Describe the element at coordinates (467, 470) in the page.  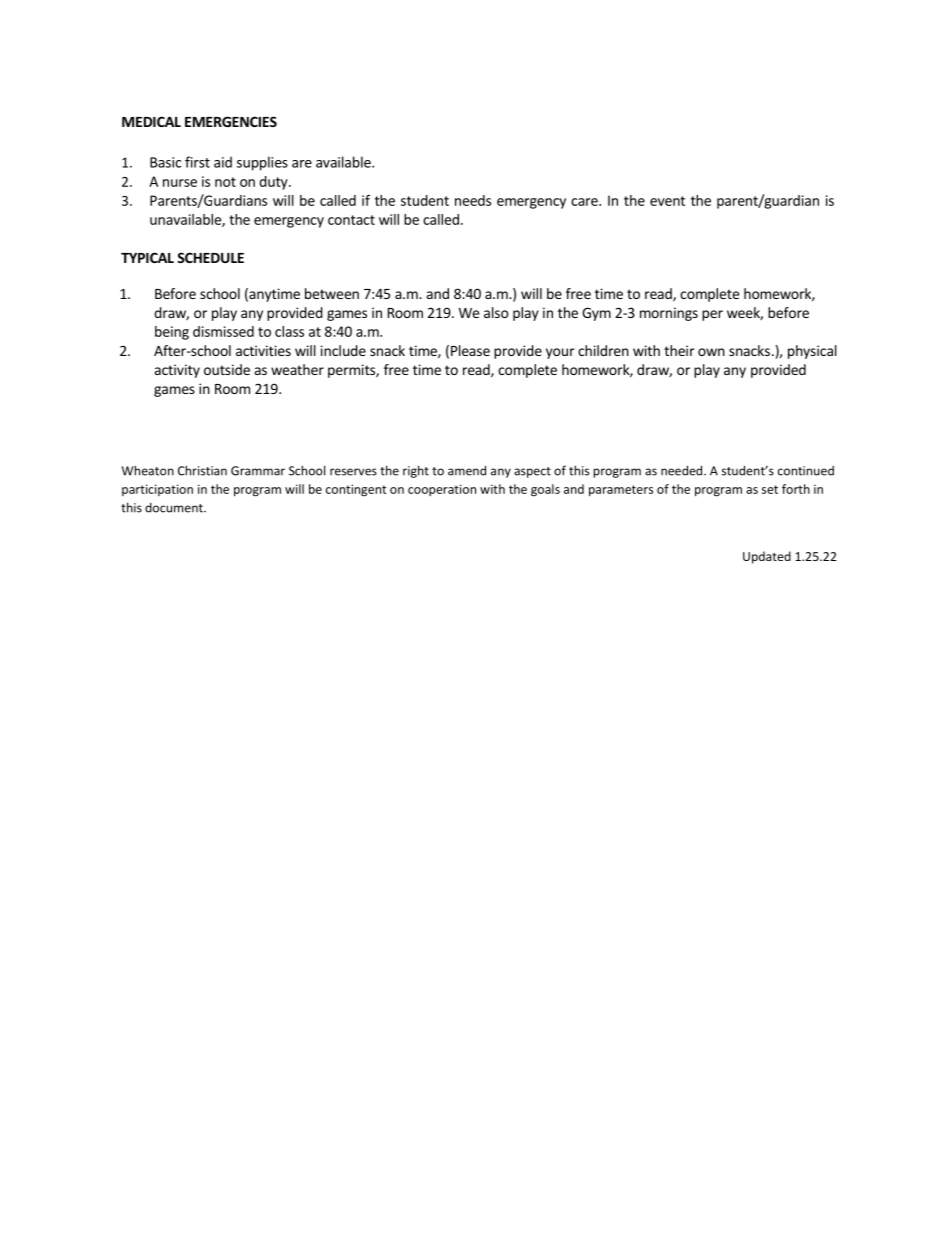
I see `amend` at that location.
